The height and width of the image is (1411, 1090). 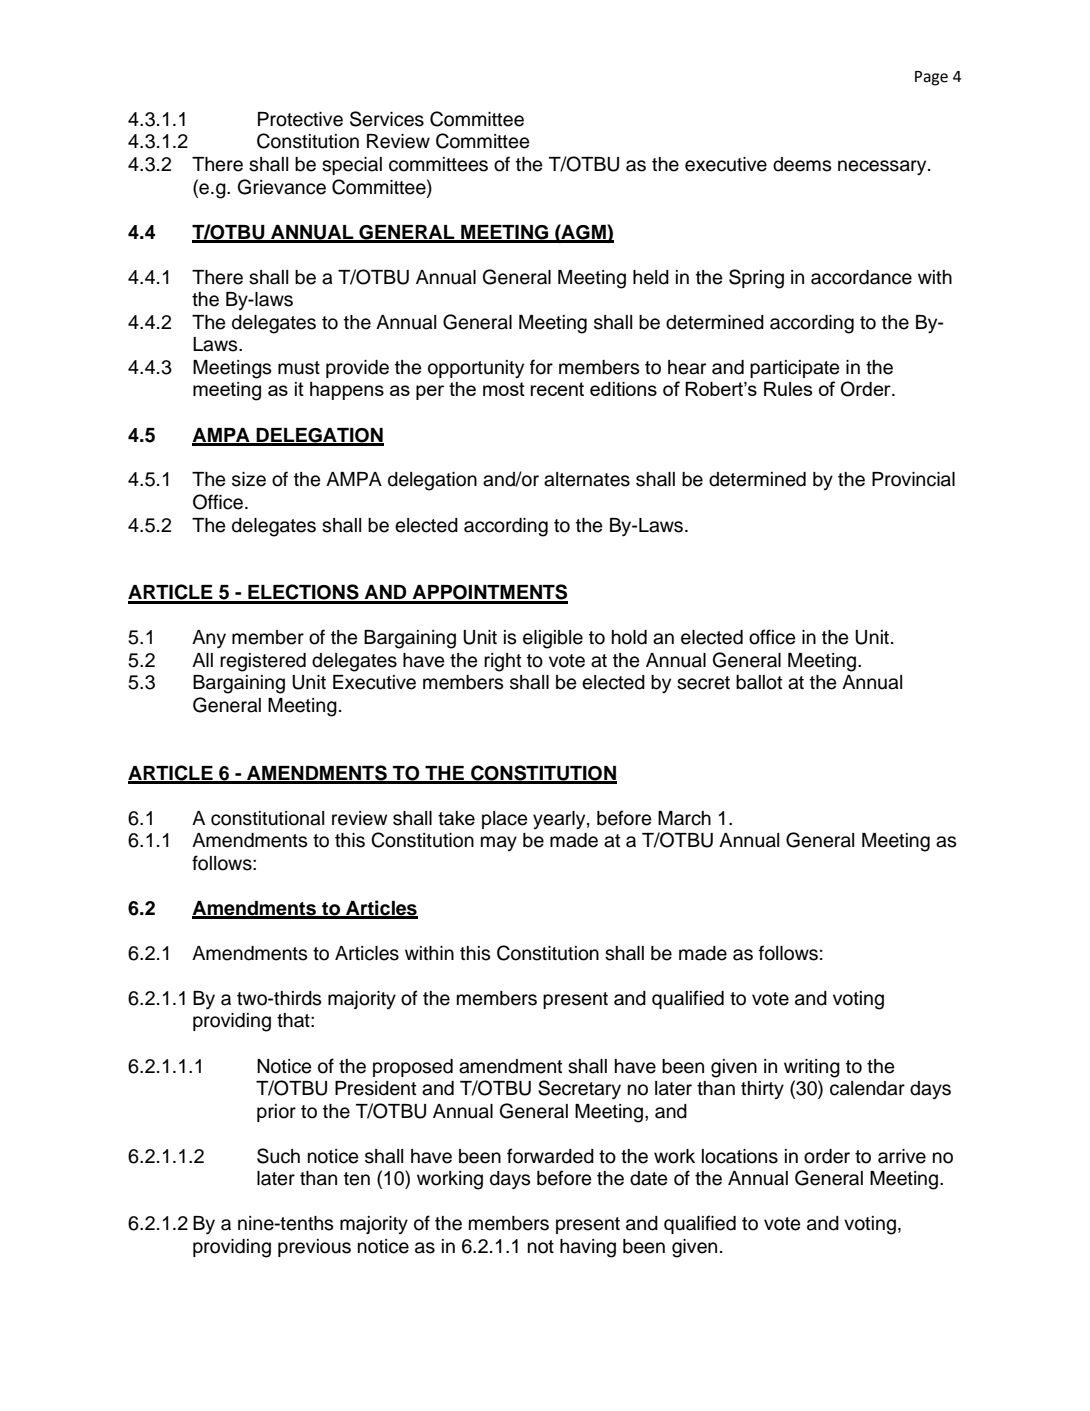 What do you see at coordinates (557, 389) in the image?
I see `recent` at bounding box center [557, 389].
